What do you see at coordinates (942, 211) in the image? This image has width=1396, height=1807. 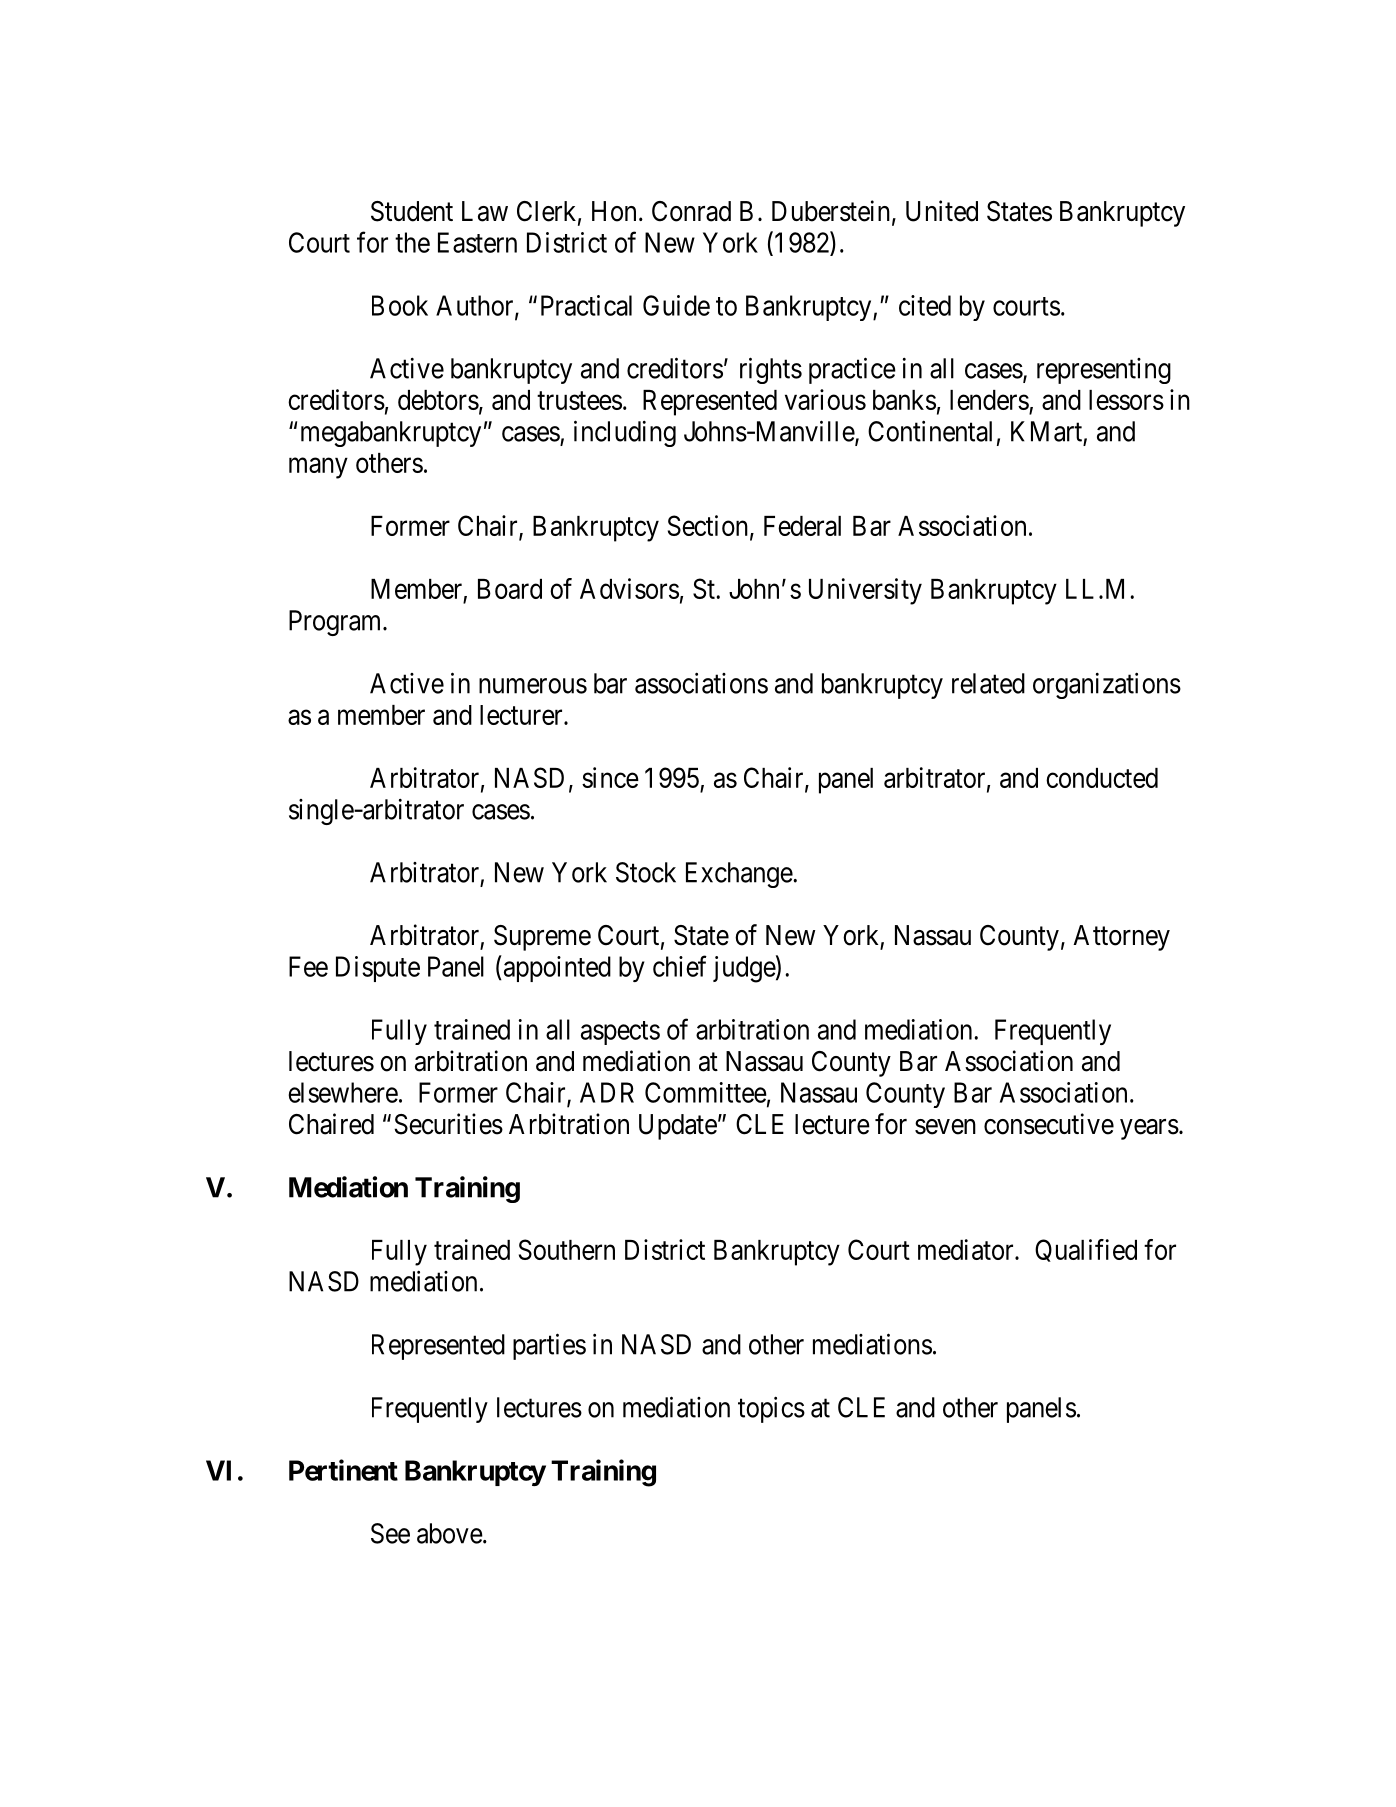 I see `United` at bounding box center [942, 211].
